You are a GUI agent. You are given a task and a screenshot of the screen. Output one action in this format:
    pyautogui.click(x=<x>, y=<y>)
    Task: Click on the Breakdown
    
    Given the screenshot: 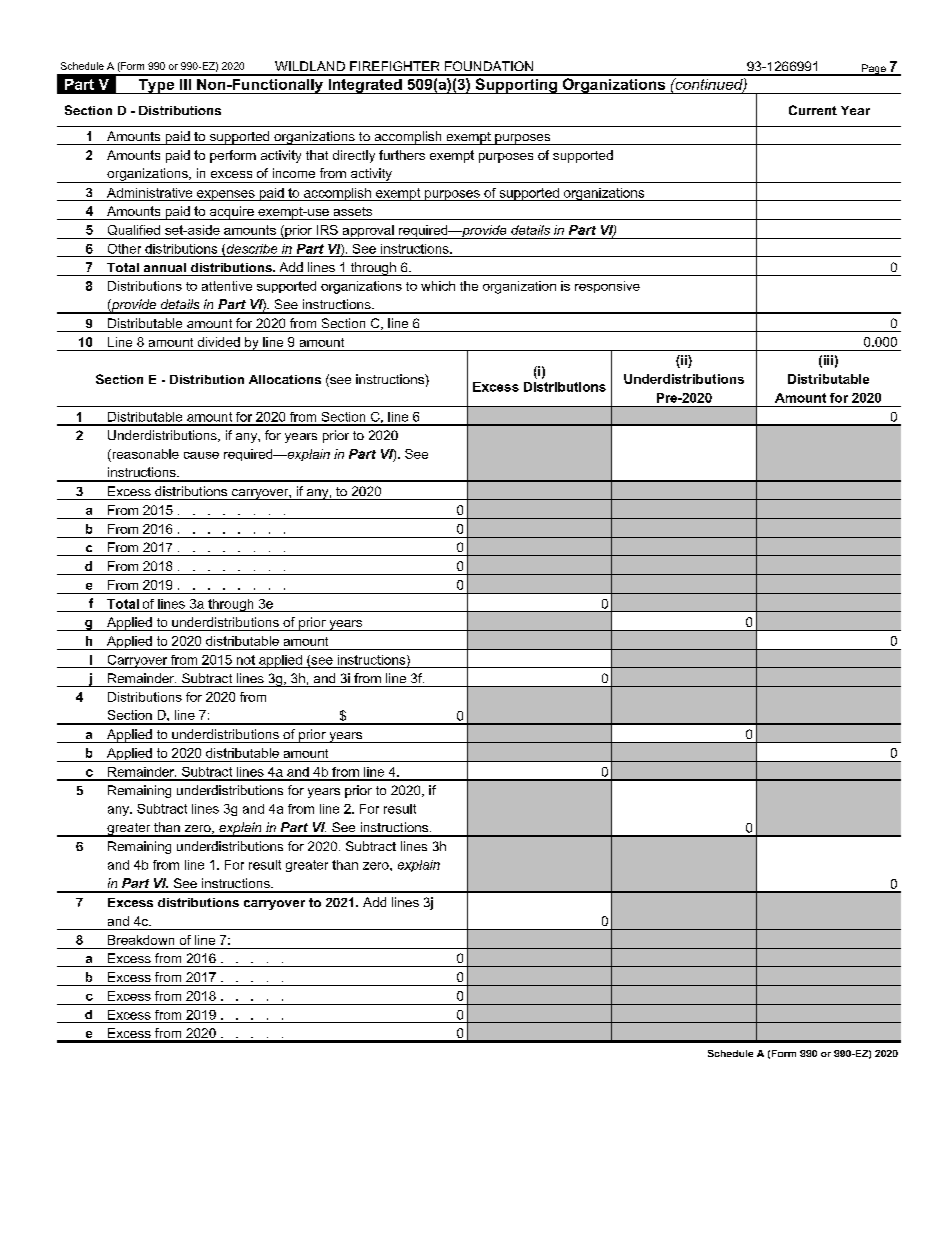 What is the action you would take?
    pyautogui.click(x=141, y=940)
